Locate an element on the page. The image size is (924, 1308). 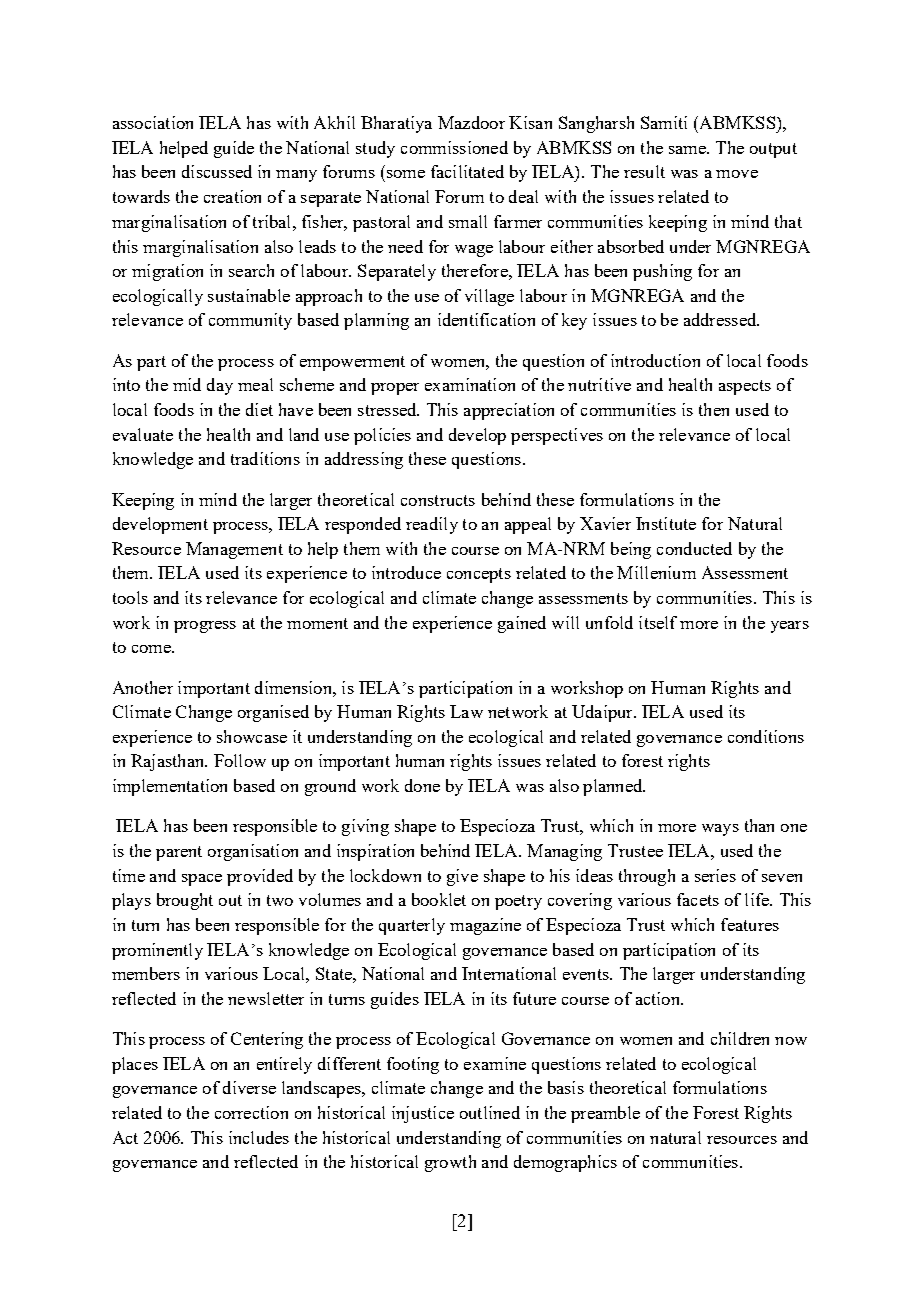
same is located at coordinates (688, 150).
